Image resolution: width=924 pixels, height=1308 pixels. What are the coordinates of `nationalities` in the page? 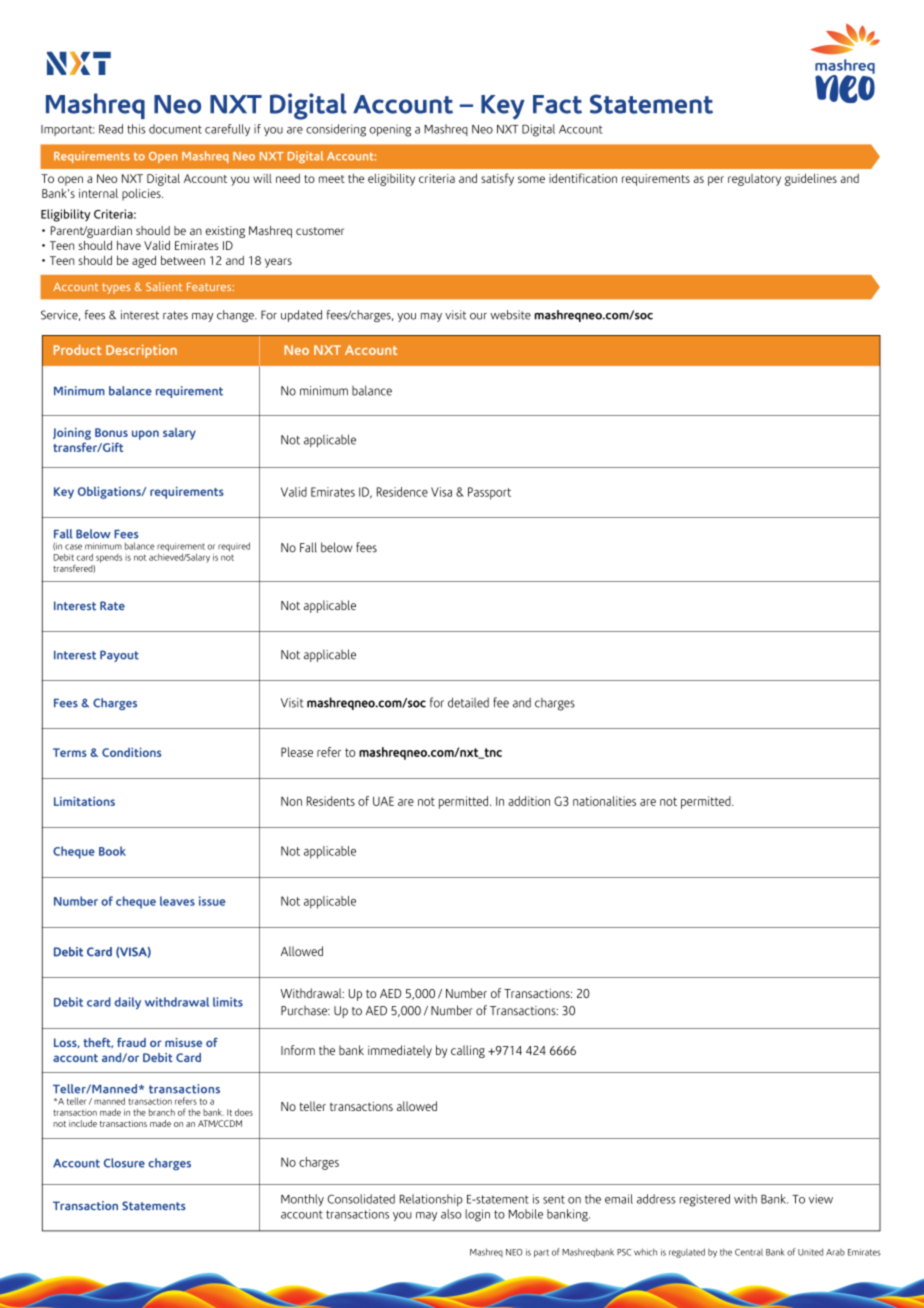 It's located at (604, 801).
